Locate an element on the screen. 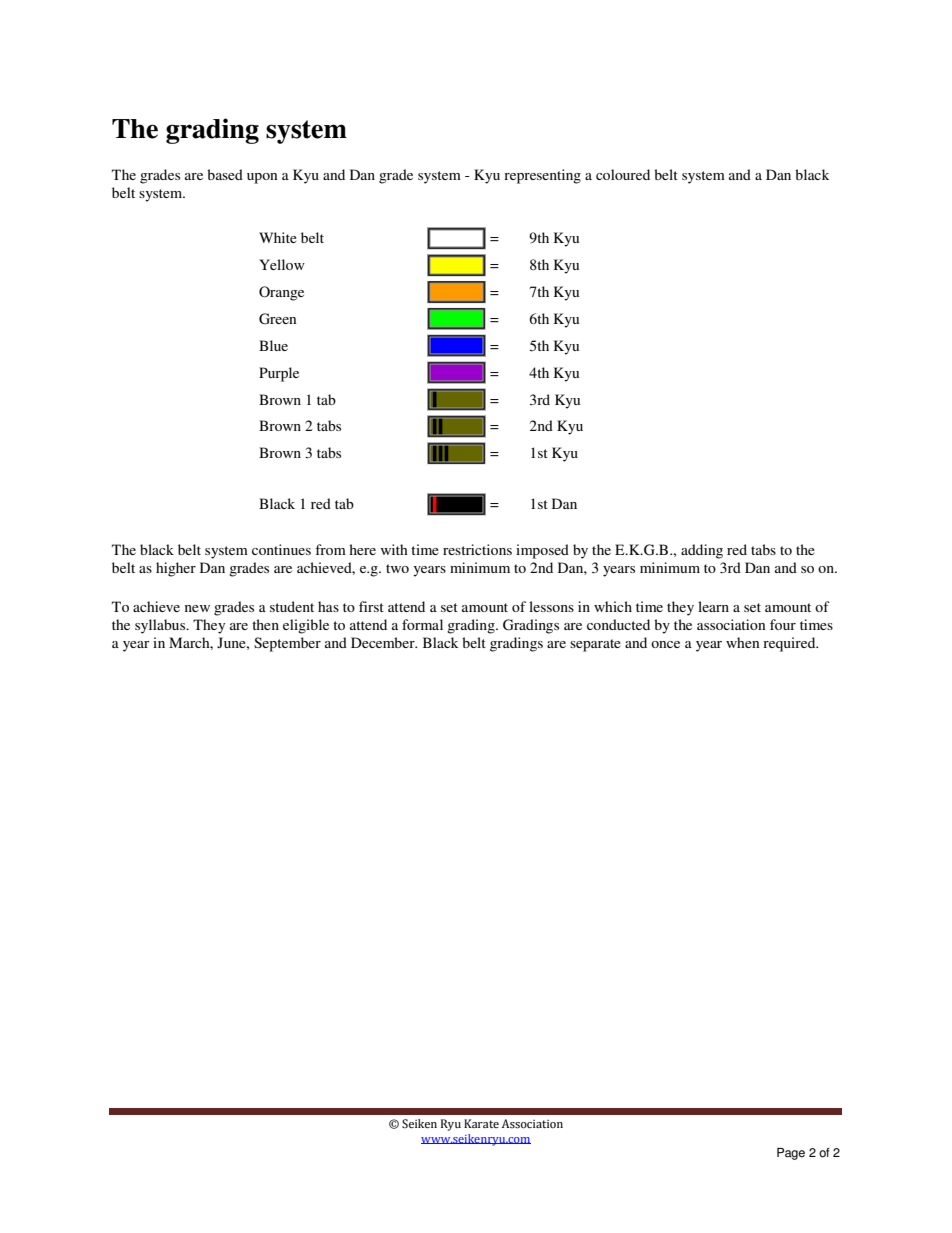 Image resolution: width=952 pixels, height=1233 pixels. Karate is located at coordinates (481, 1123).
